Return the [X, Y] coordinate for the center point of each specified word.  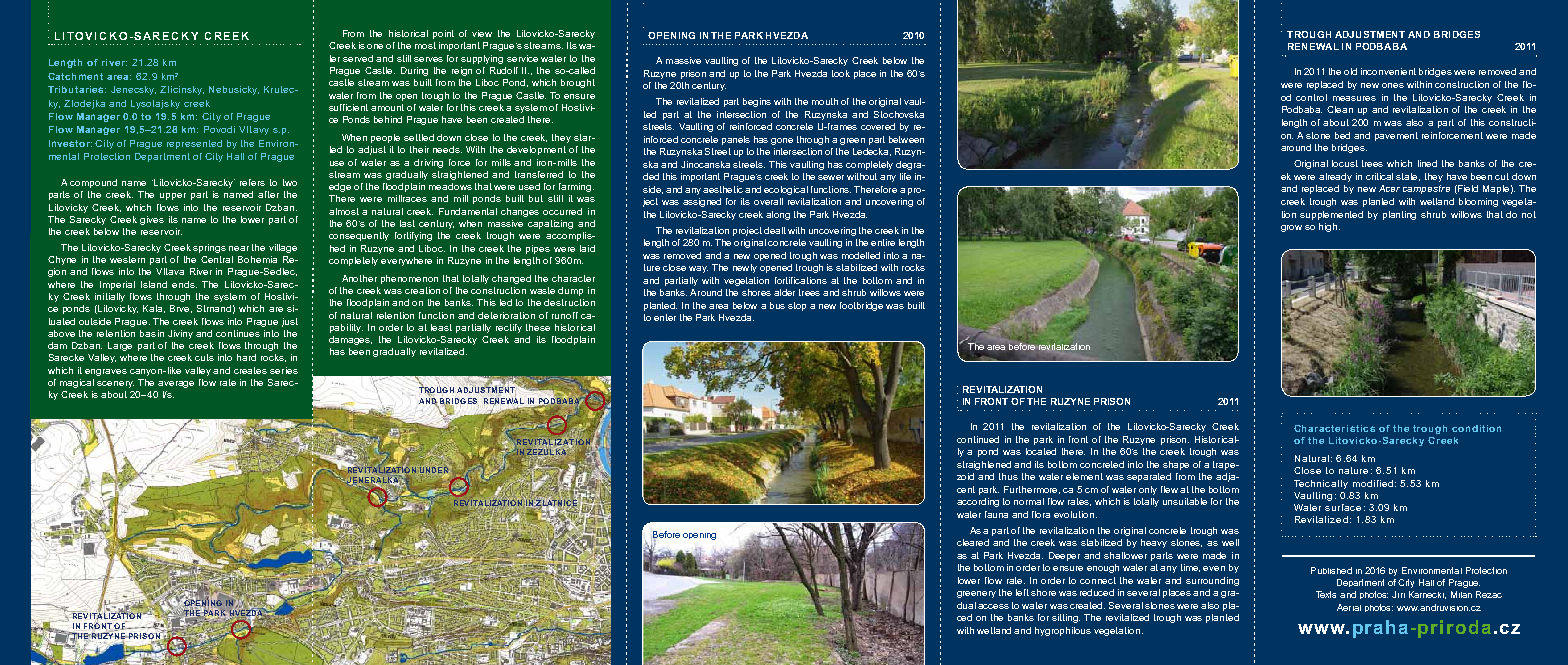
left [1022, 592]
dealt [775, 230]
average [176, 384]
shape [1176, 465]
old [1350, 71]
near [239, 248]
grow [1291, 228]
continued [978, 439]
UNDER [435, 470]
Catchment [75, 76]
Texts [1326, 594]
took [841, 73]
